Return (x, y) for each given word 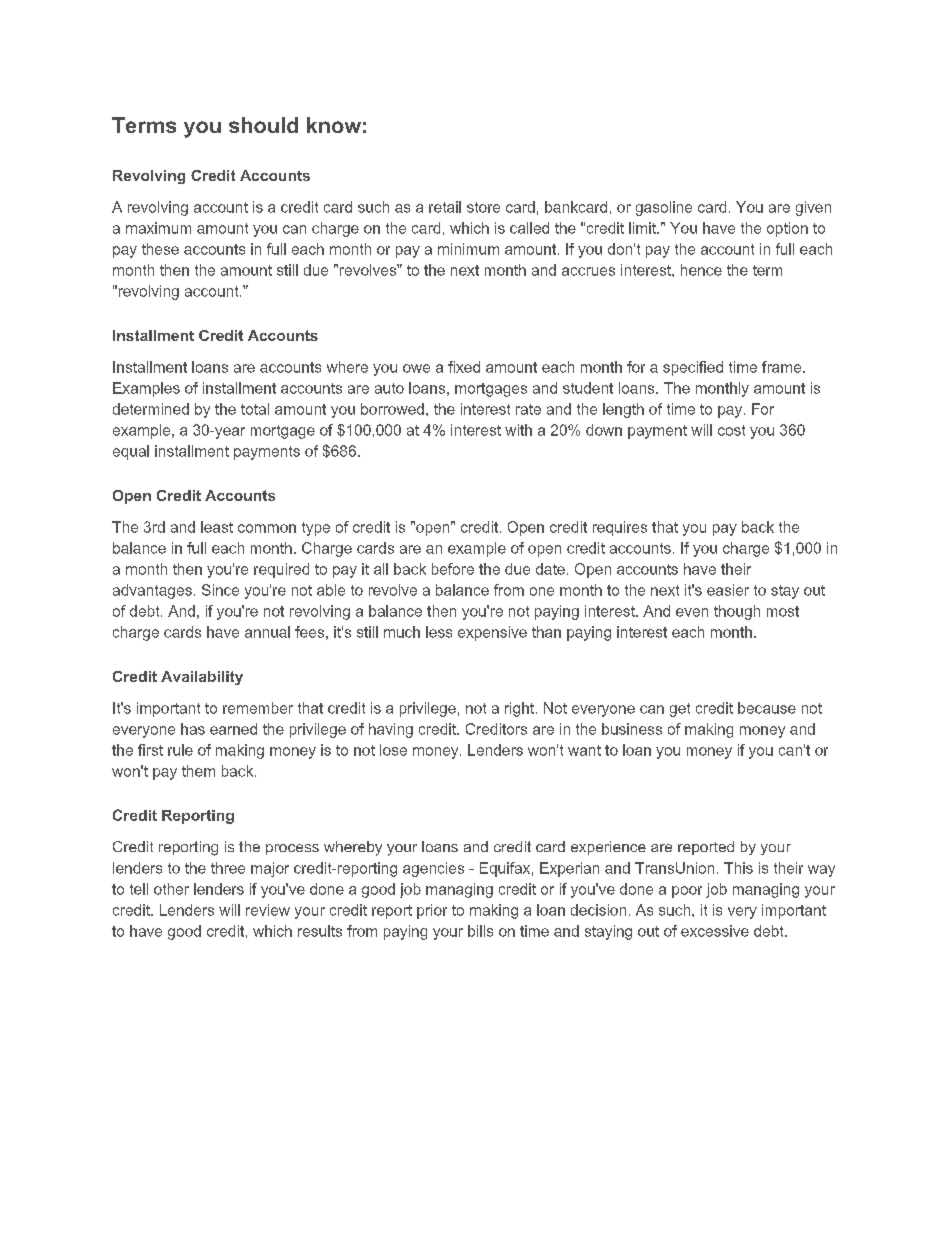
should (263, 125)
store (483, 207)
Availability (202, 678)
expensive (492, 633)
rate (528, 409)
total (255, 409)
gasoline (664, 208)
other (171, 889)
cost (731, 430)
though (737, 612)
